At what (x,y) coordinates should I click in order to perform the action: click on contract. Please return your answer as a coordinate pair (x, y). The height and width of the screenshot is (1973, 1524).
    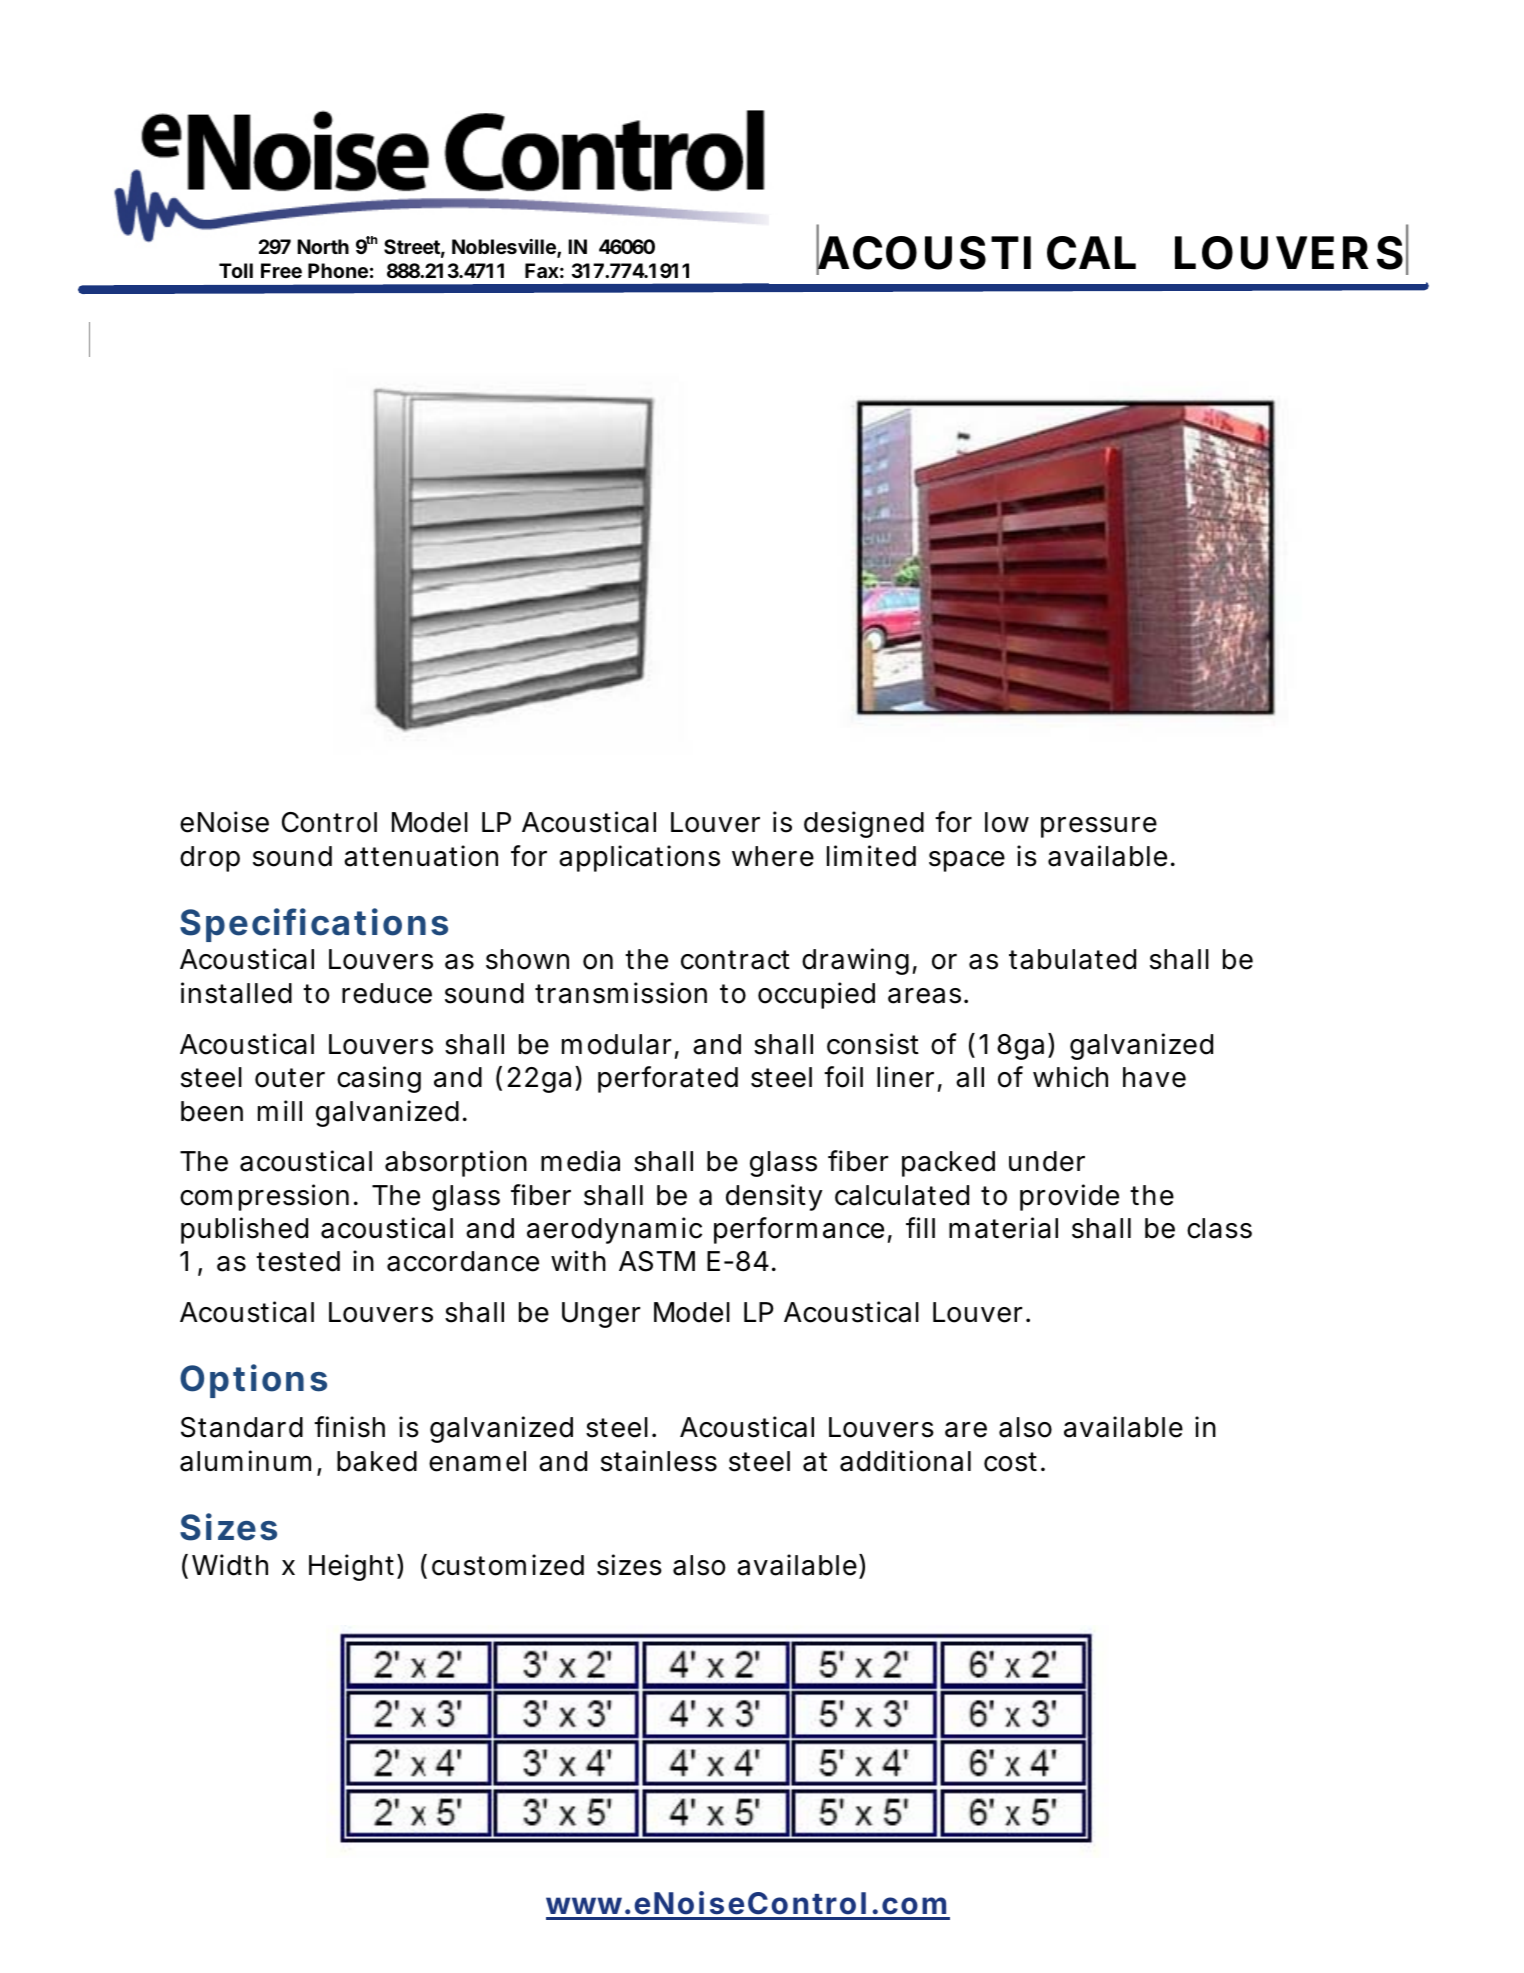
    Looking at the image, I should click on (735, 960).
